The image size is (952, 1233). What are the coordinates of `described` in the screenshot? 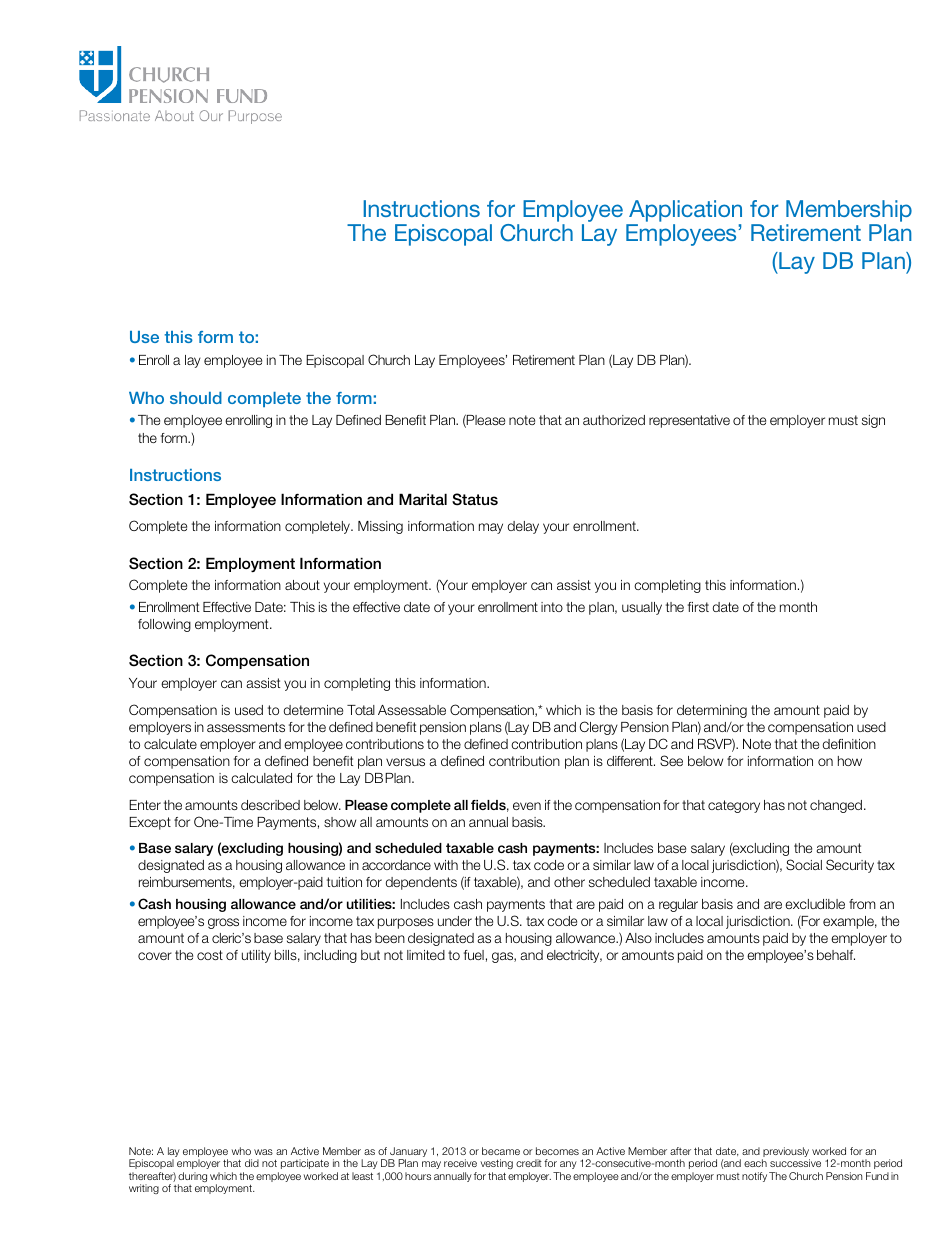 It's located at (270, 805).
